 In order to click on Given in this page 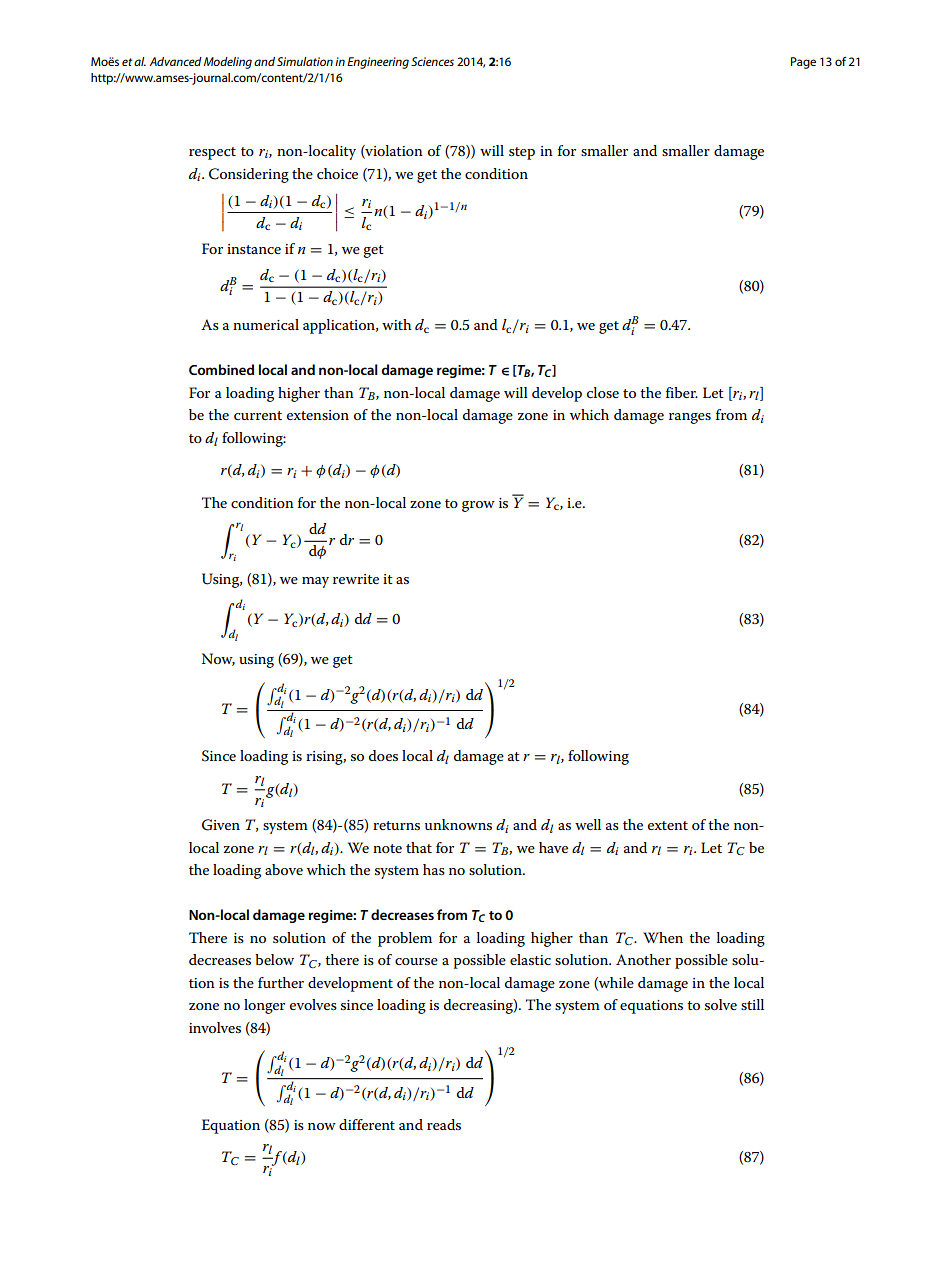, I will do `click(221, 825)`.
